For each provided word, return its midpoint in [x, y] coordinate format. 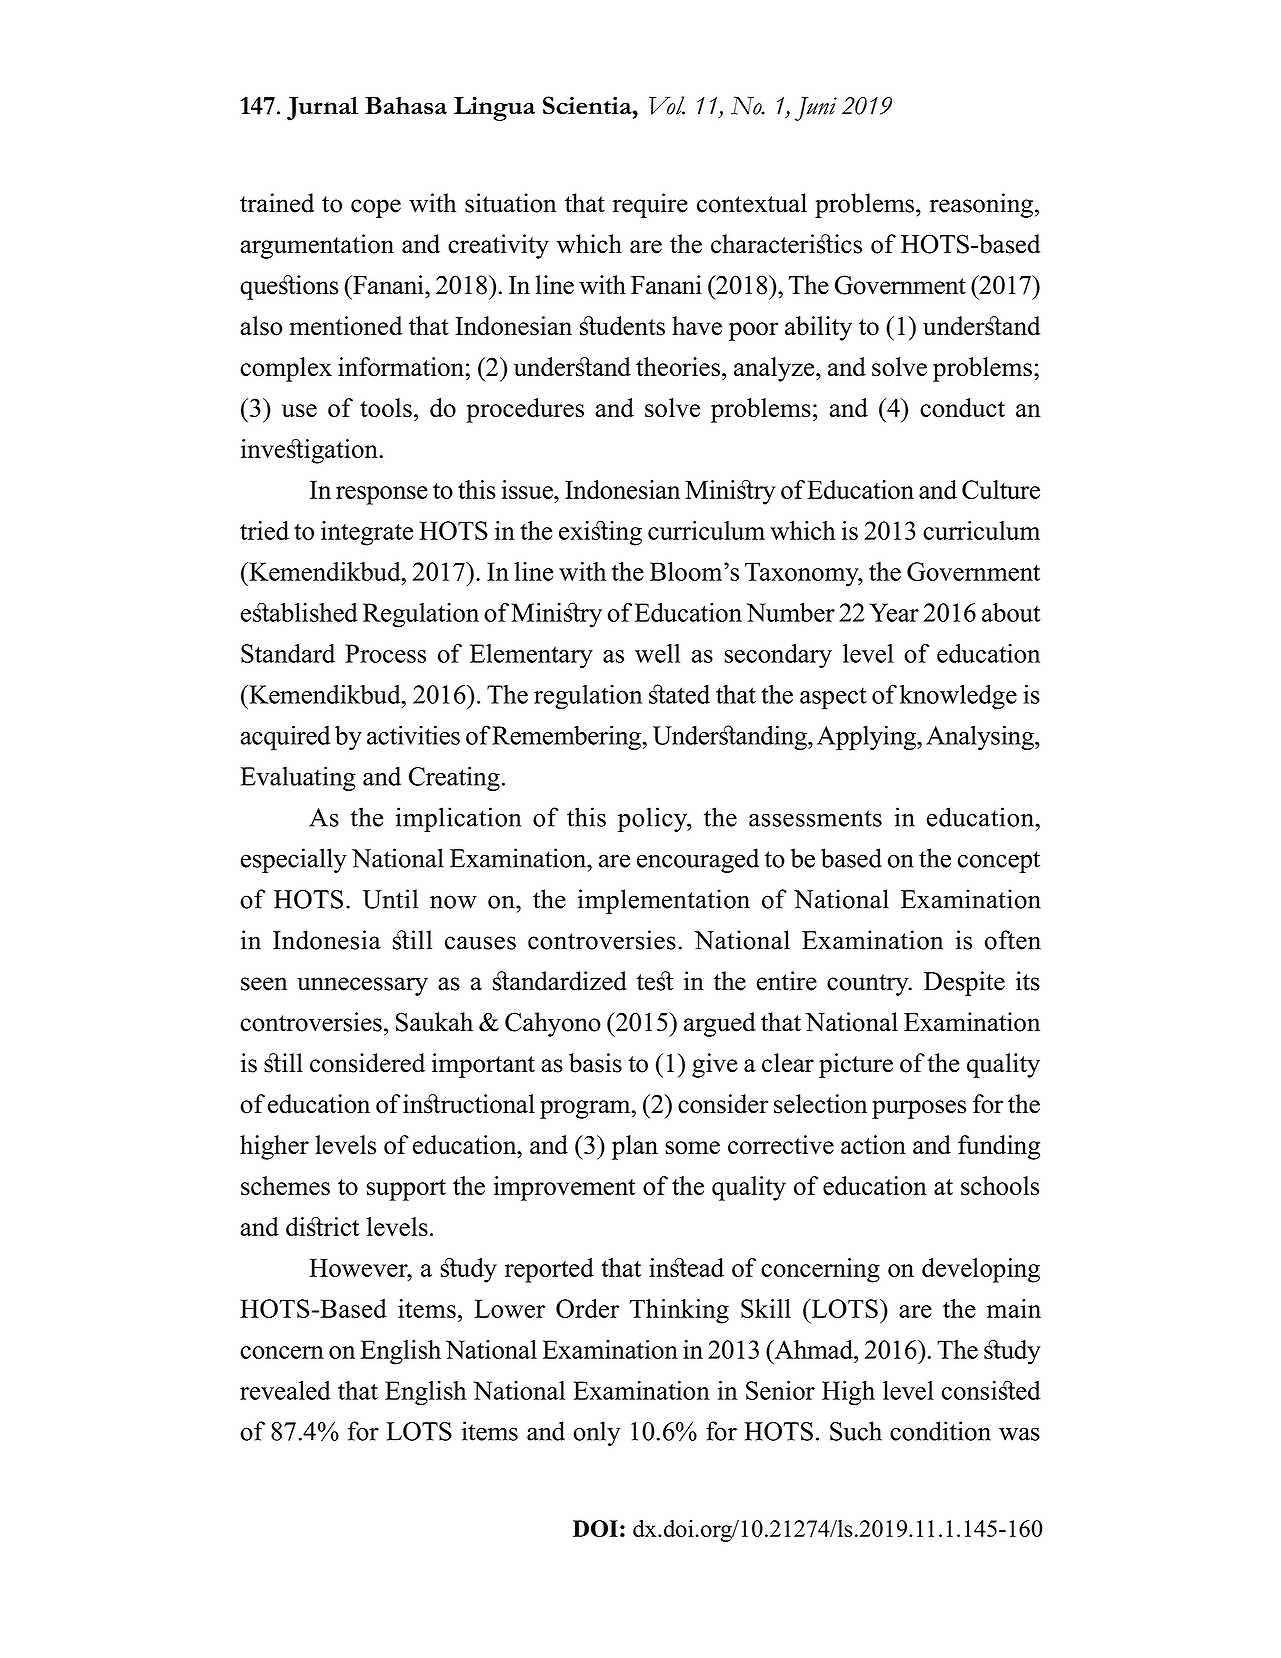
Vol [667, 105]
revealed [285, 1390]
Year [894, 612]
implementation [664, 901]
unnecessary [362, 986]
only [597, 1433]
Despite [964, 983]
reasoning [981, 205]
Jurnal [322, 108]
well [658, 653]
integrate [367, 533]
